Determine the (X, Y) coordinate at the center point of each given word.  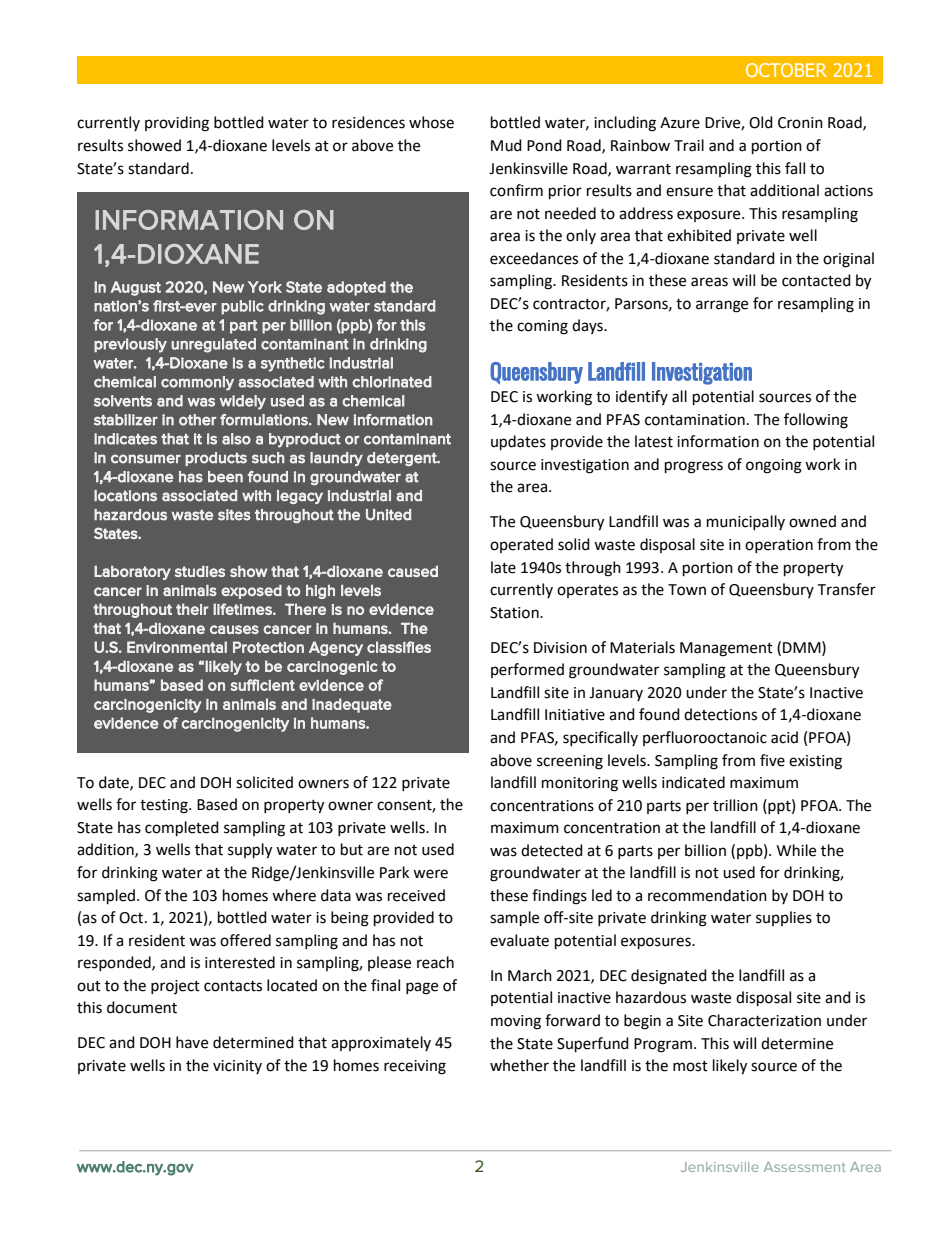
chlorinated (392, 382)
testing (165, 806)
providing (177, 124)
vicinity (237, 1067)
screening (570, 762)
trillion (735, 805)
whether (519, 1065)
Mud (506, 145)
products (216, 459)
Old (761, 122)
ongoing (774, 466)
